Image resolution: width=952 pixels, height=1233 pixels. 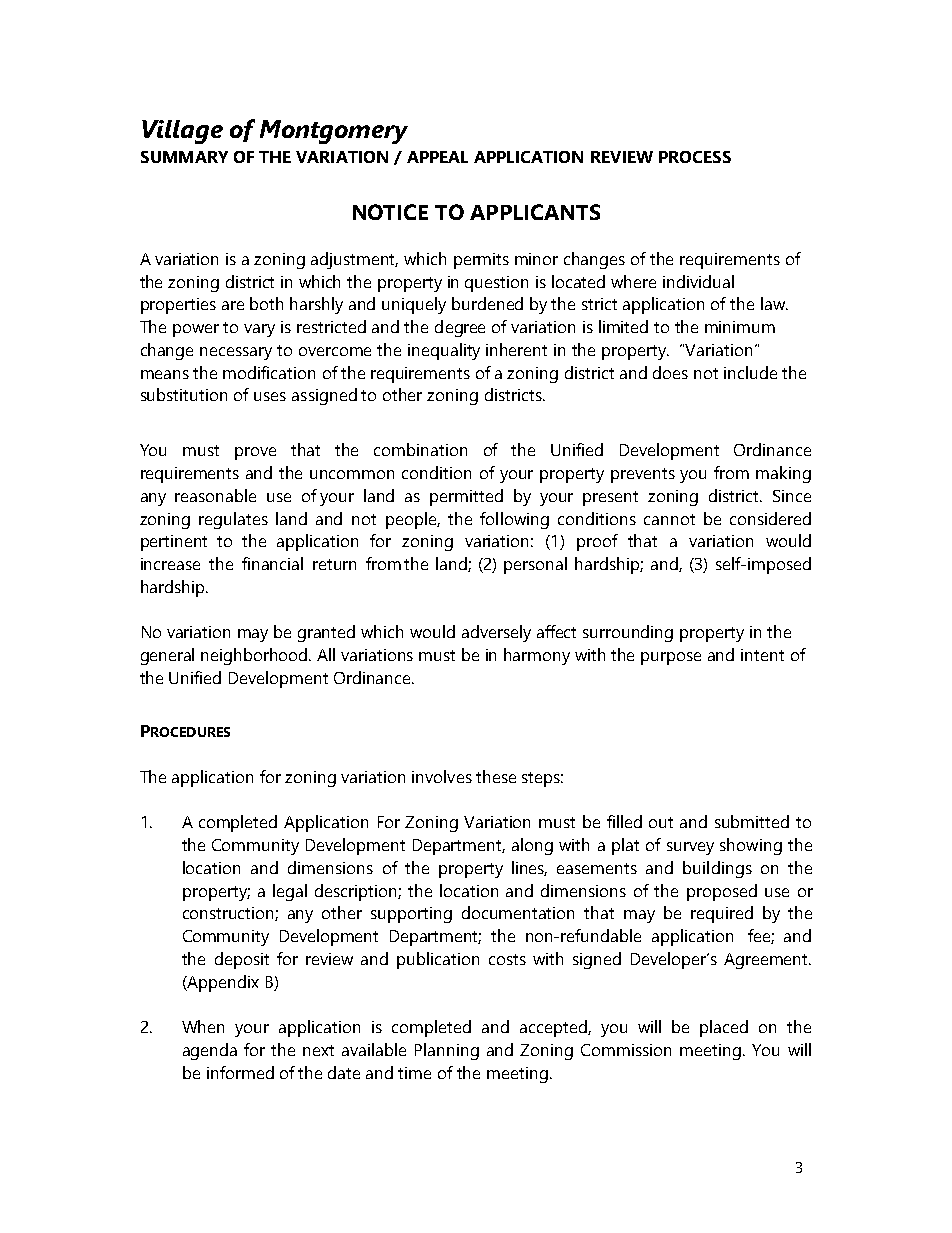 I want to click on permitted, so click(x=466, y=497).
